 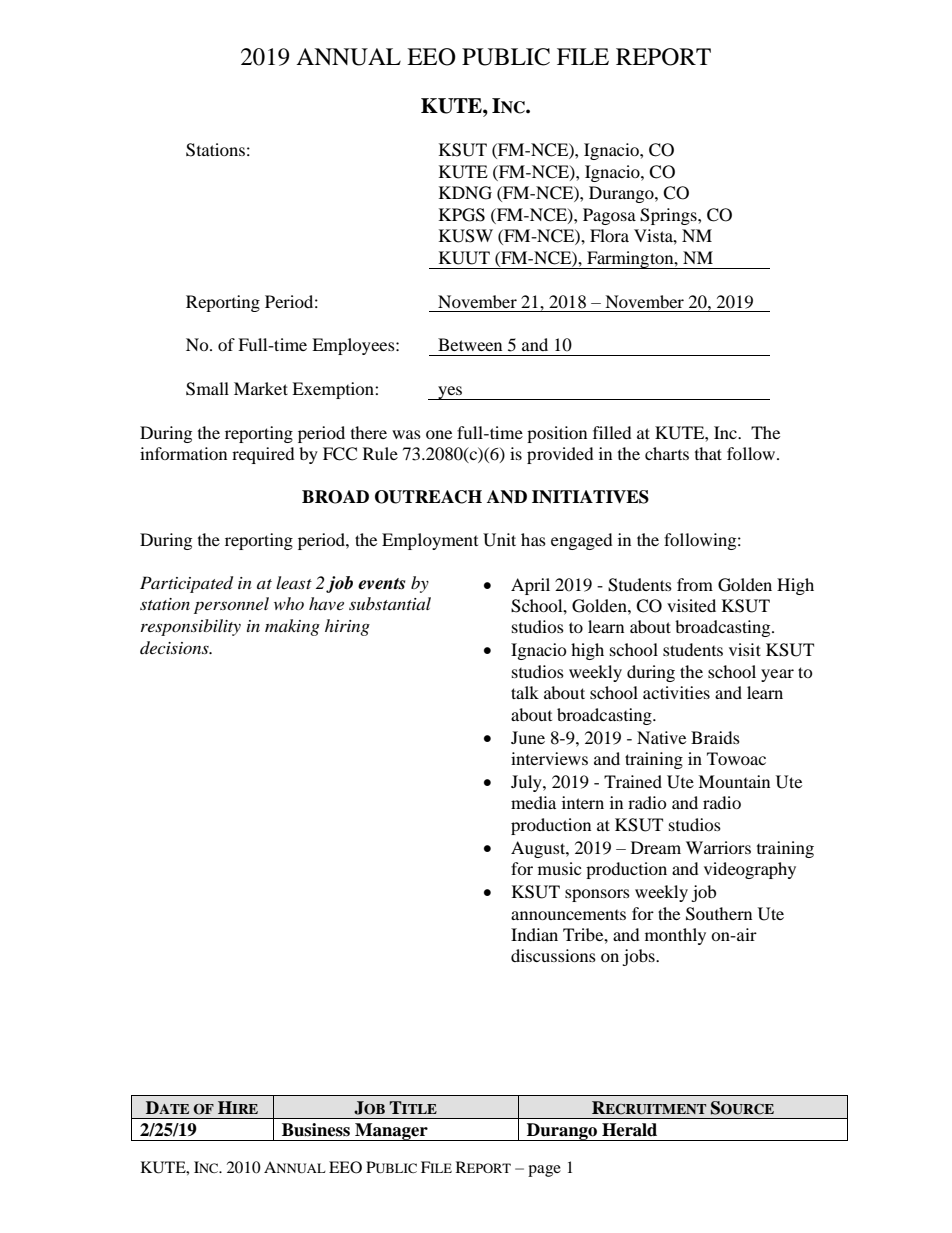 I want to click on from, so click(x=695, y=584).
